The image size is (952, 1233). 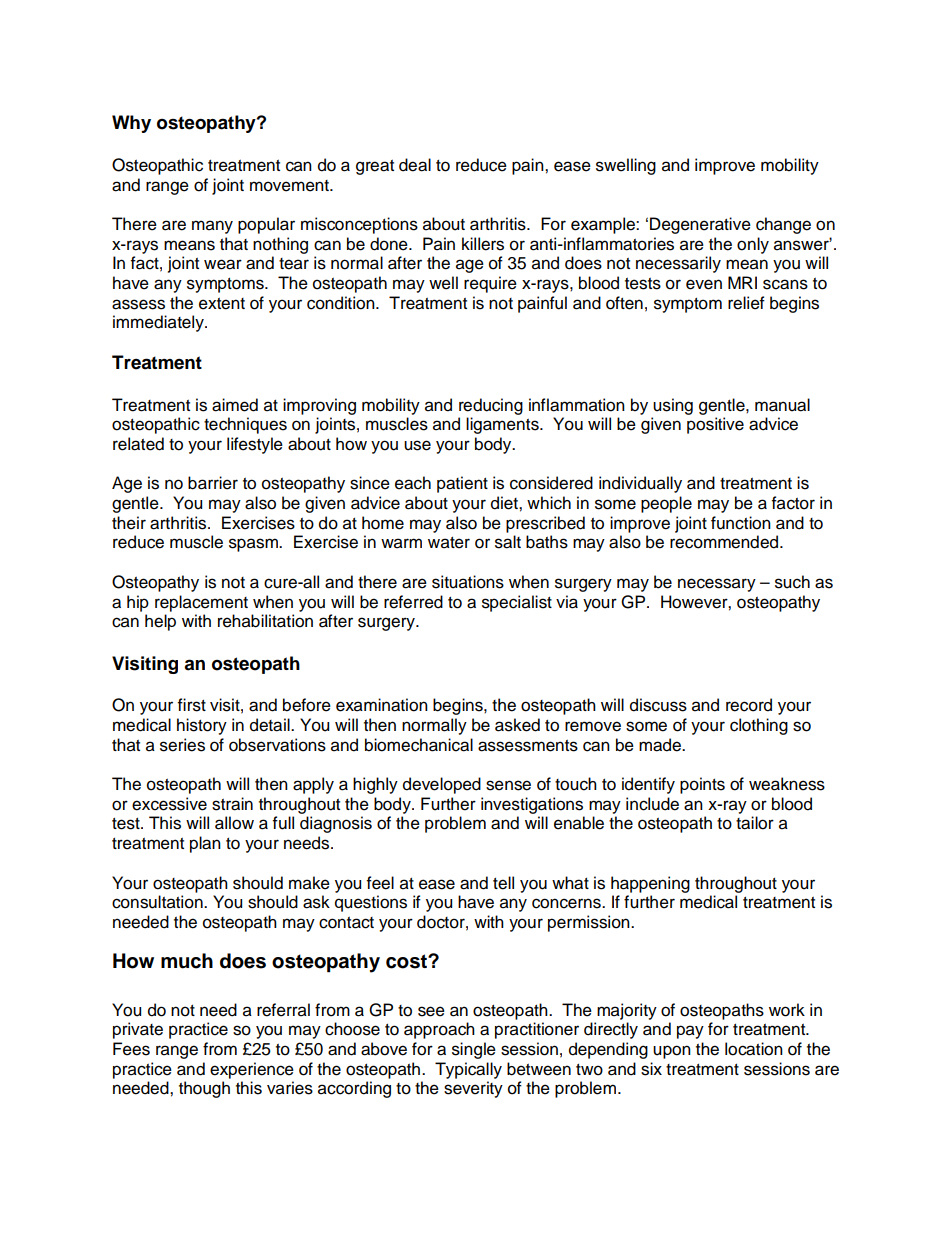 What do you see at coordinates (462, 484) in the image?
I see `patient` at bounding box center [462, 484].
